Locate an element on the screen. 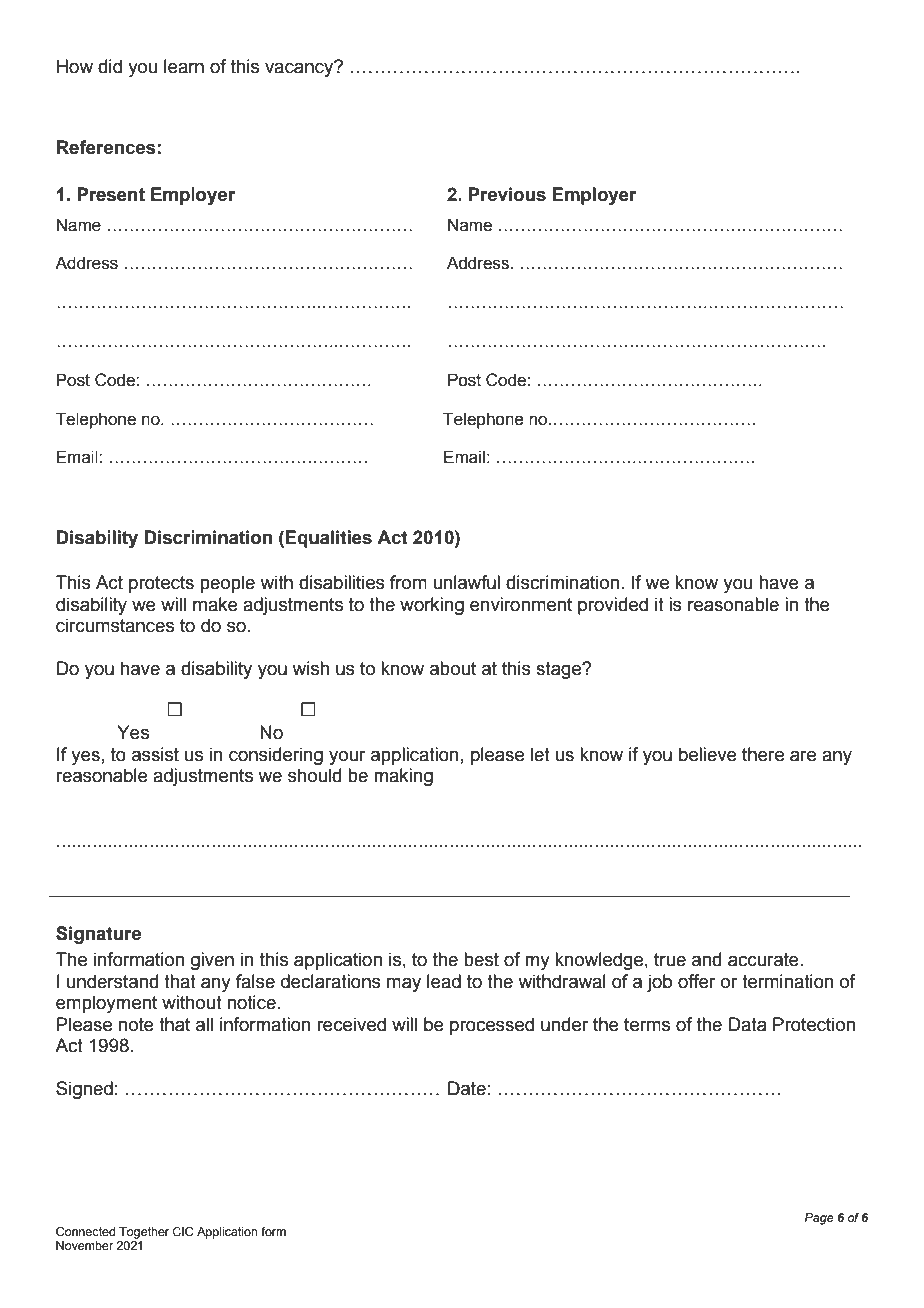  Previous is located at coordinates (507, 194).
